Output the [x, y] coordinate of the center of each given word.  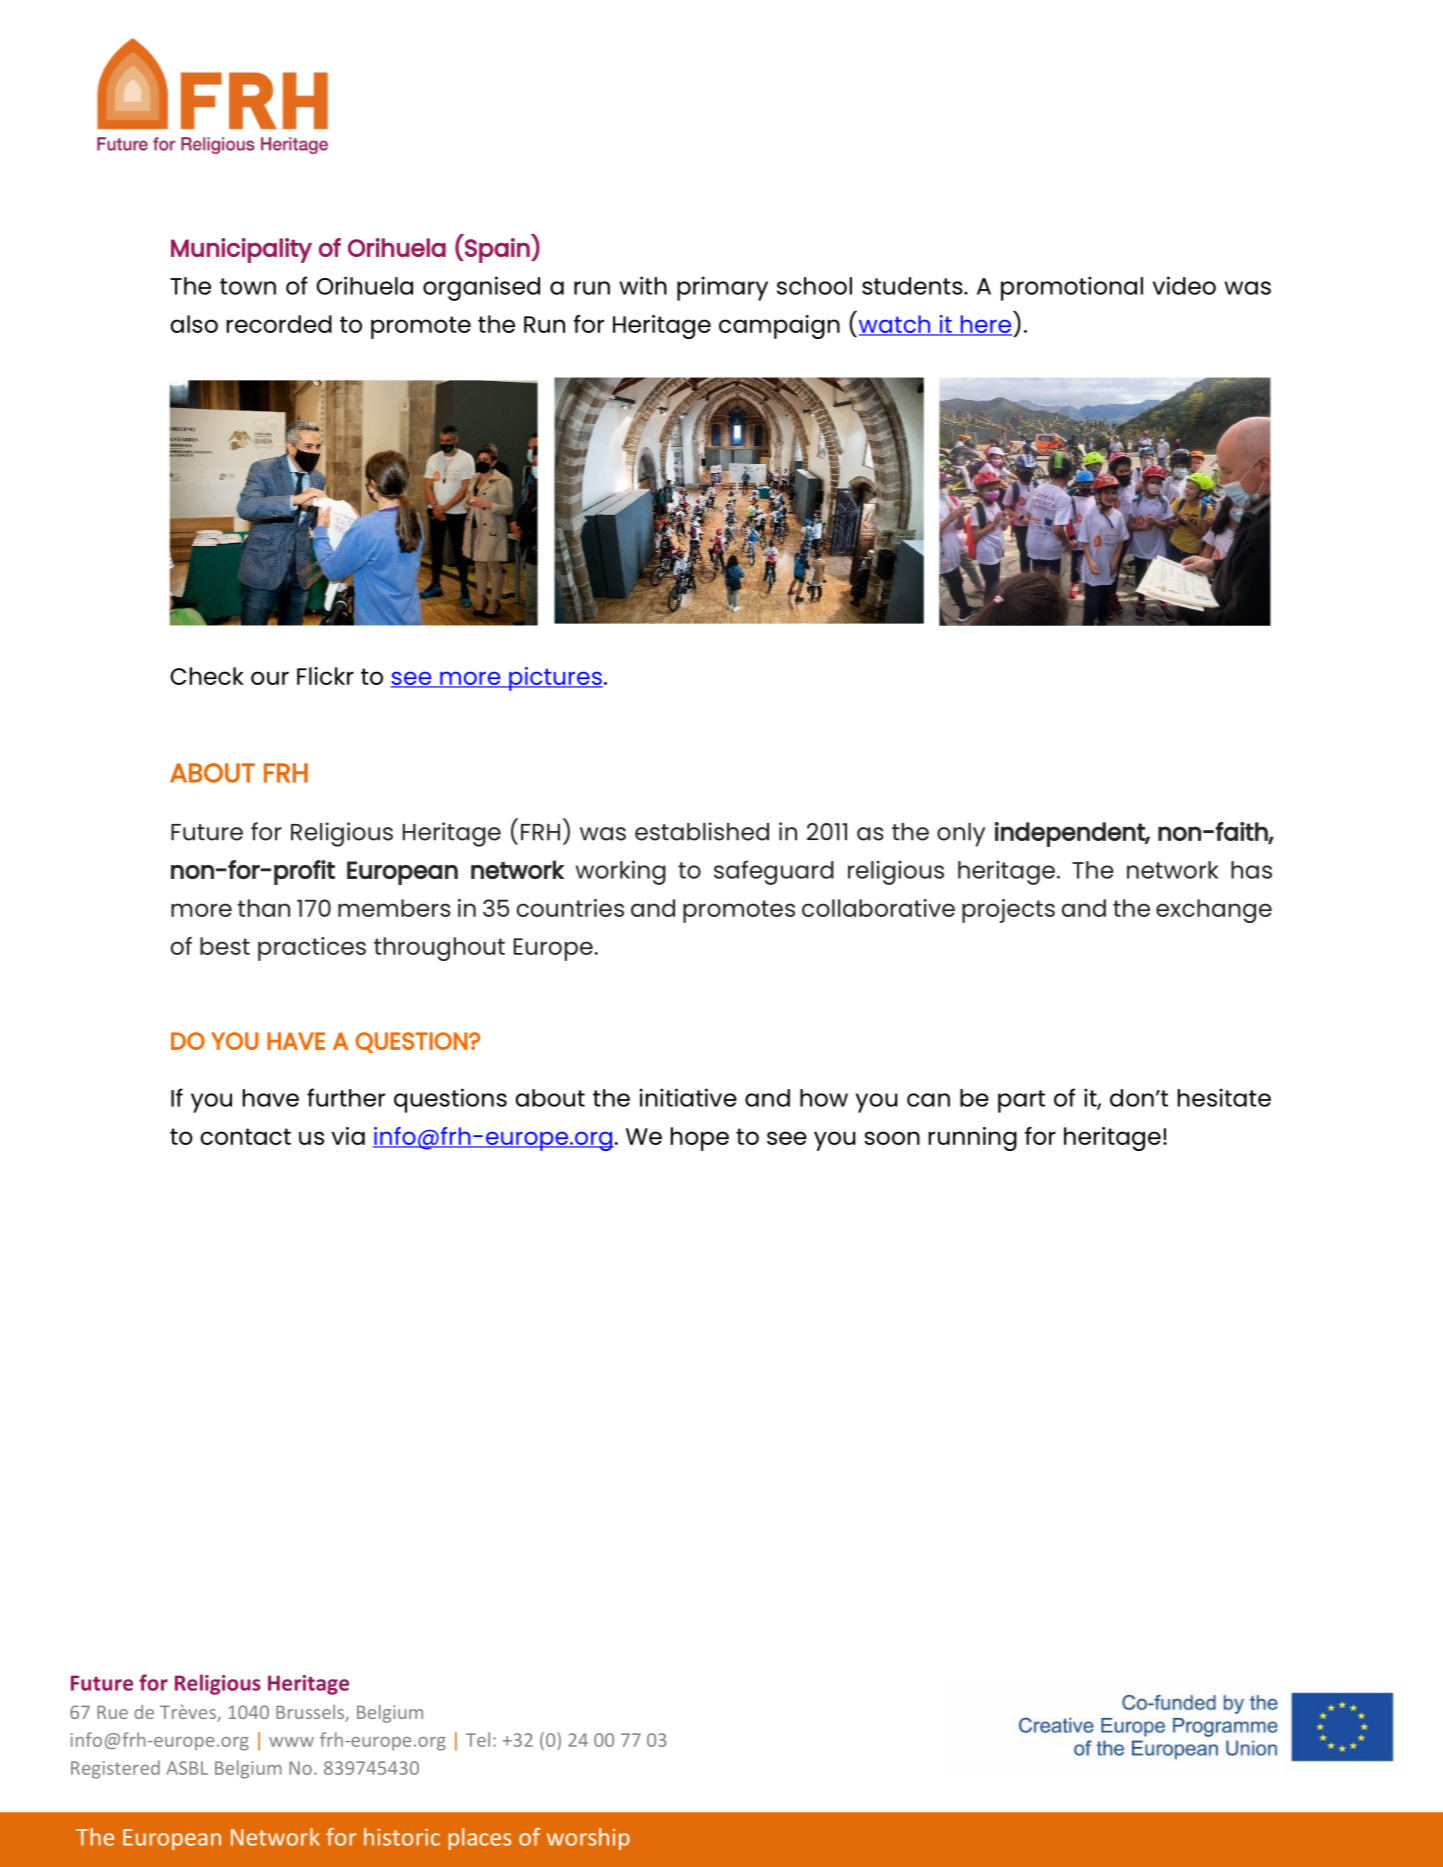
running [973, 1139]
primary [722, 288]
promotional [1072, 288]
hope [700, 1139]
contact [245, 1136]
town [248, 286]
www [291, 1742]
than [264, 908]
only [961, 835]
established [702, 831]
